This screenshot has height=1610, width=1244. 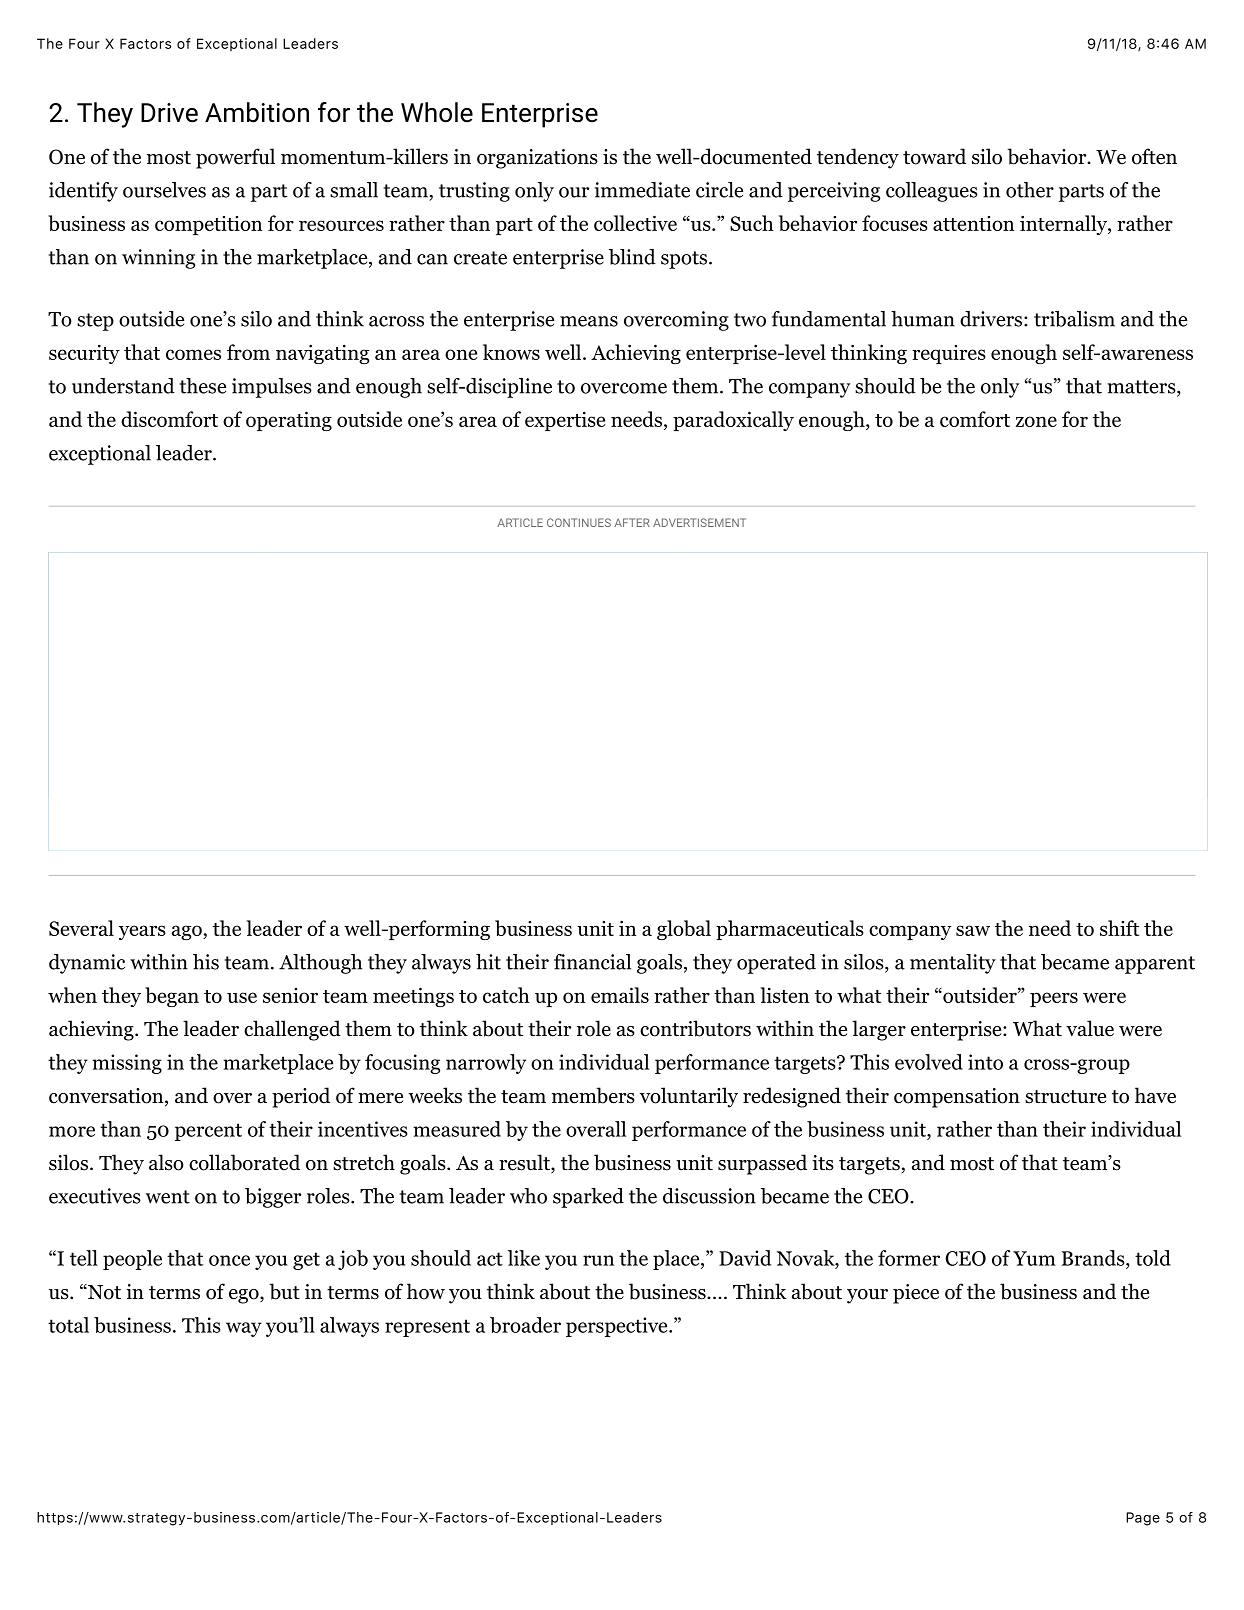 I want to click on emails, so click(x=620, y=995).
